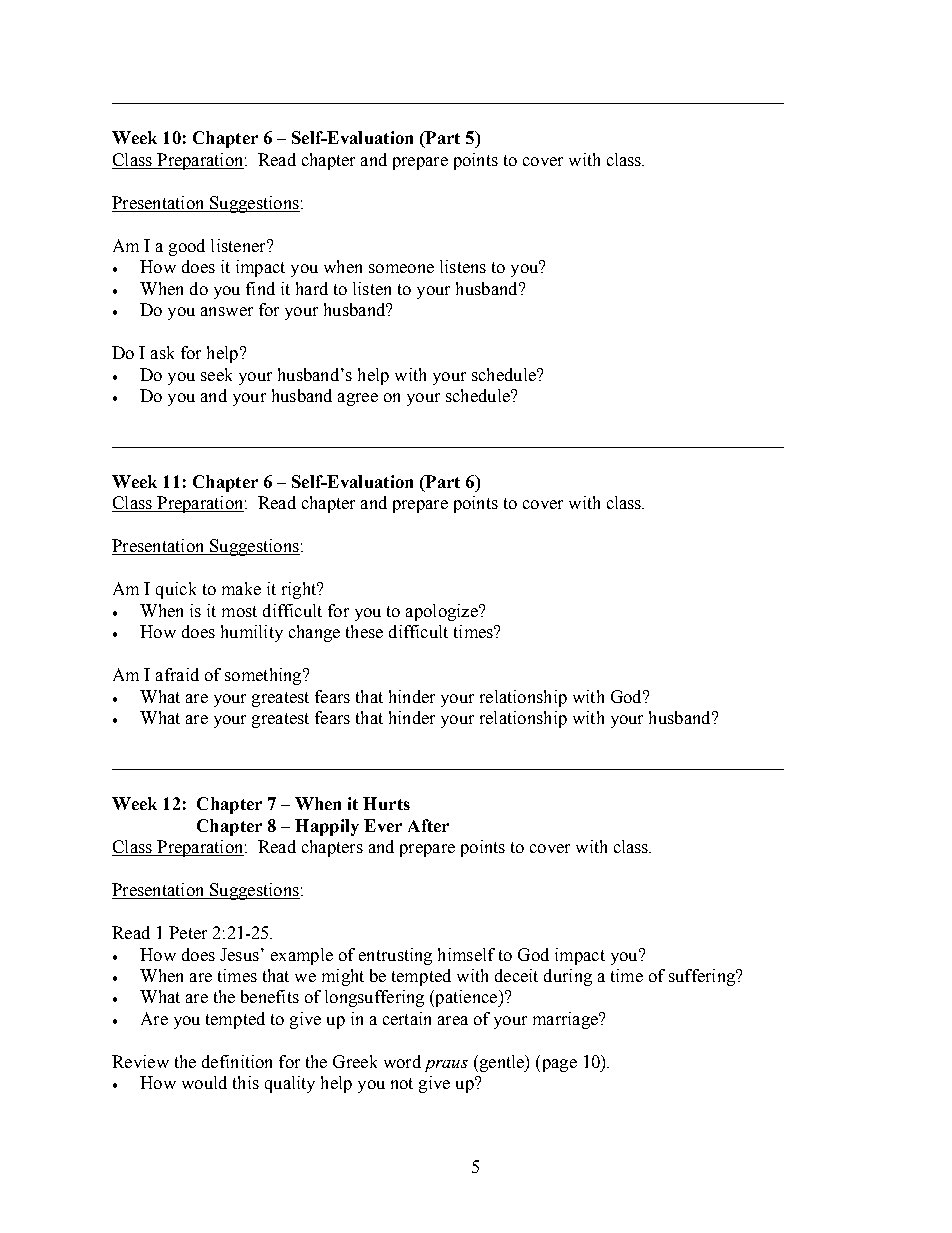 This screenshot has width=952, height=1233. What do you see at coordinates (176, 590) in the screenshot?
I see `quick` at bounding box center [176, 590].
